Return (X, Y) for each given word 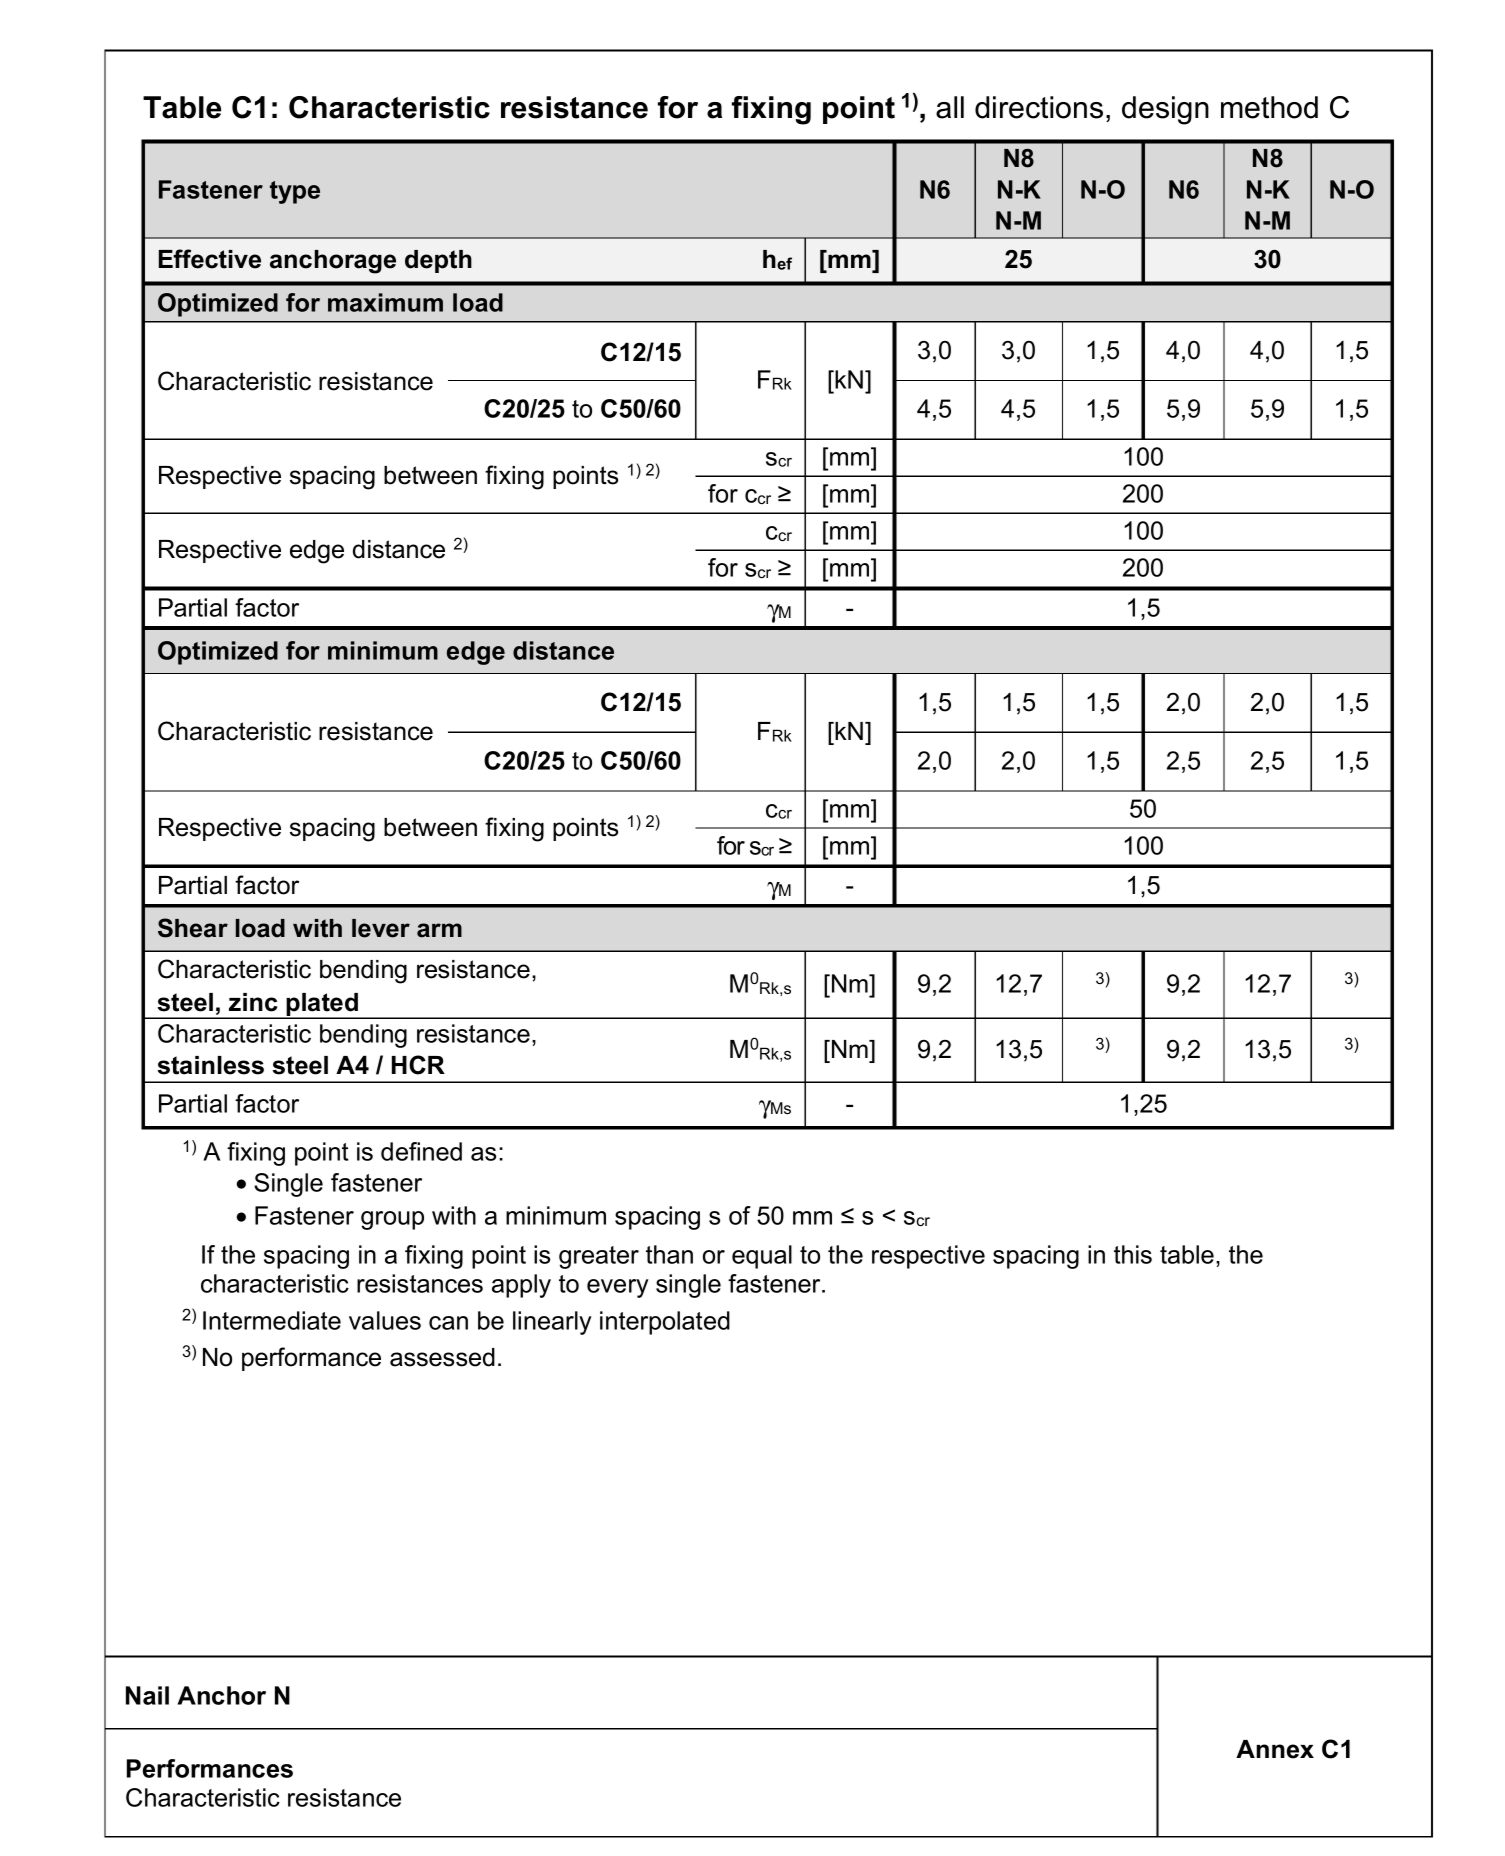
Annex (1275, 1749)
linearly (552, 1323)
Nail (147, 1695)
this (1133, 1254)
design (1165, 110)
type (295, 192)
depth (438, 261)
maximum (385, 302)
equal (762, 1257)
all (950, 107)
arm (439, 930)
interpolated (665, 1323)
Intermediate (272, 1320)
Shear (193, 928)
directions (1039, 107)
